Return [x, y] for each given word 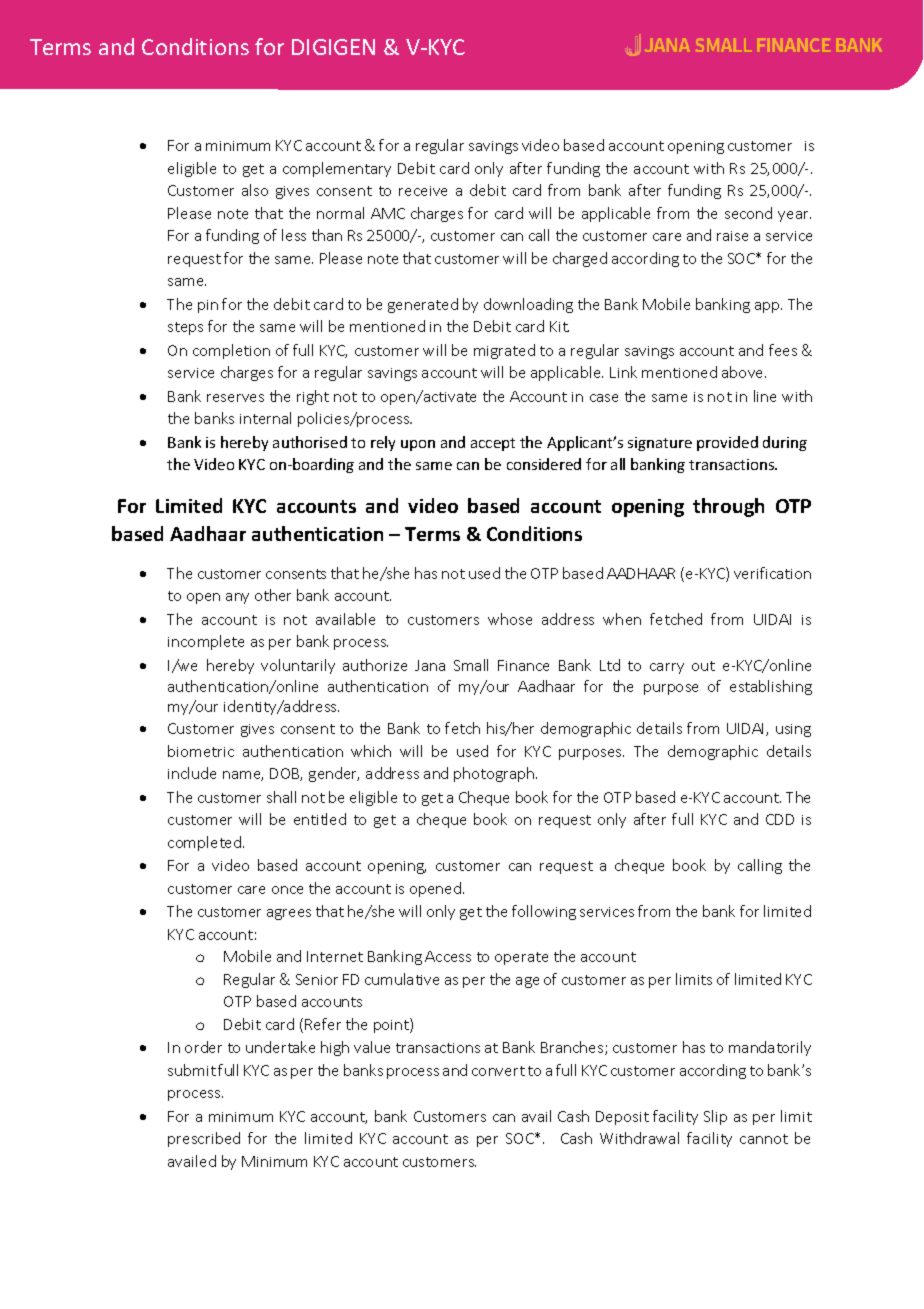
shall [281, 797]
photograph [495, 774]
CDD [780, 819]
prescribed [204, 1139]
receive [423, 191]
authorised [310, 442]
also [255, 190]
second [748, 213]
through [728, 507]
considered [544, 464]
